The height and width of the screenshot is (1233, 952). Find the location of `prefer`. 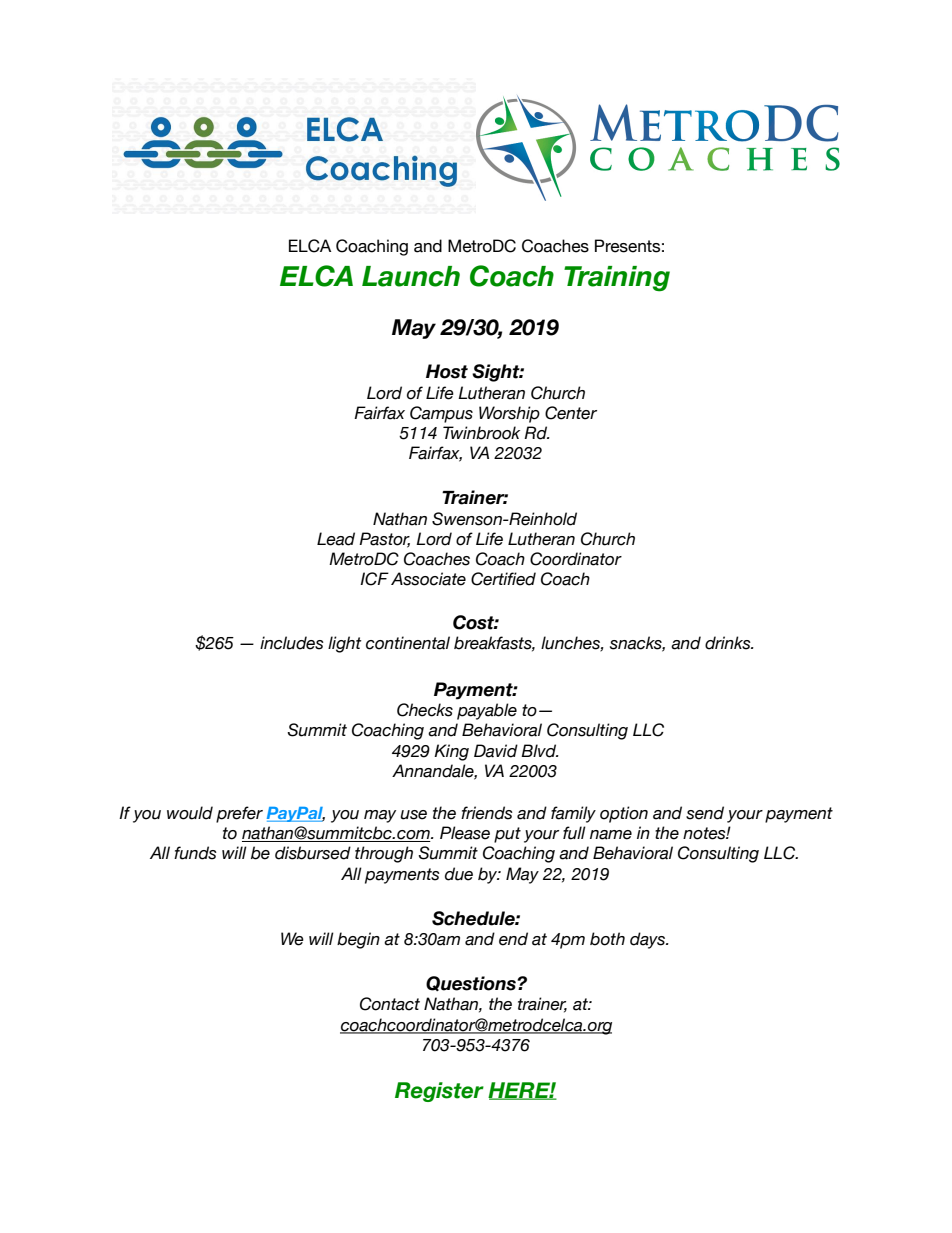

prefer is located at coordinates (239, 814).
